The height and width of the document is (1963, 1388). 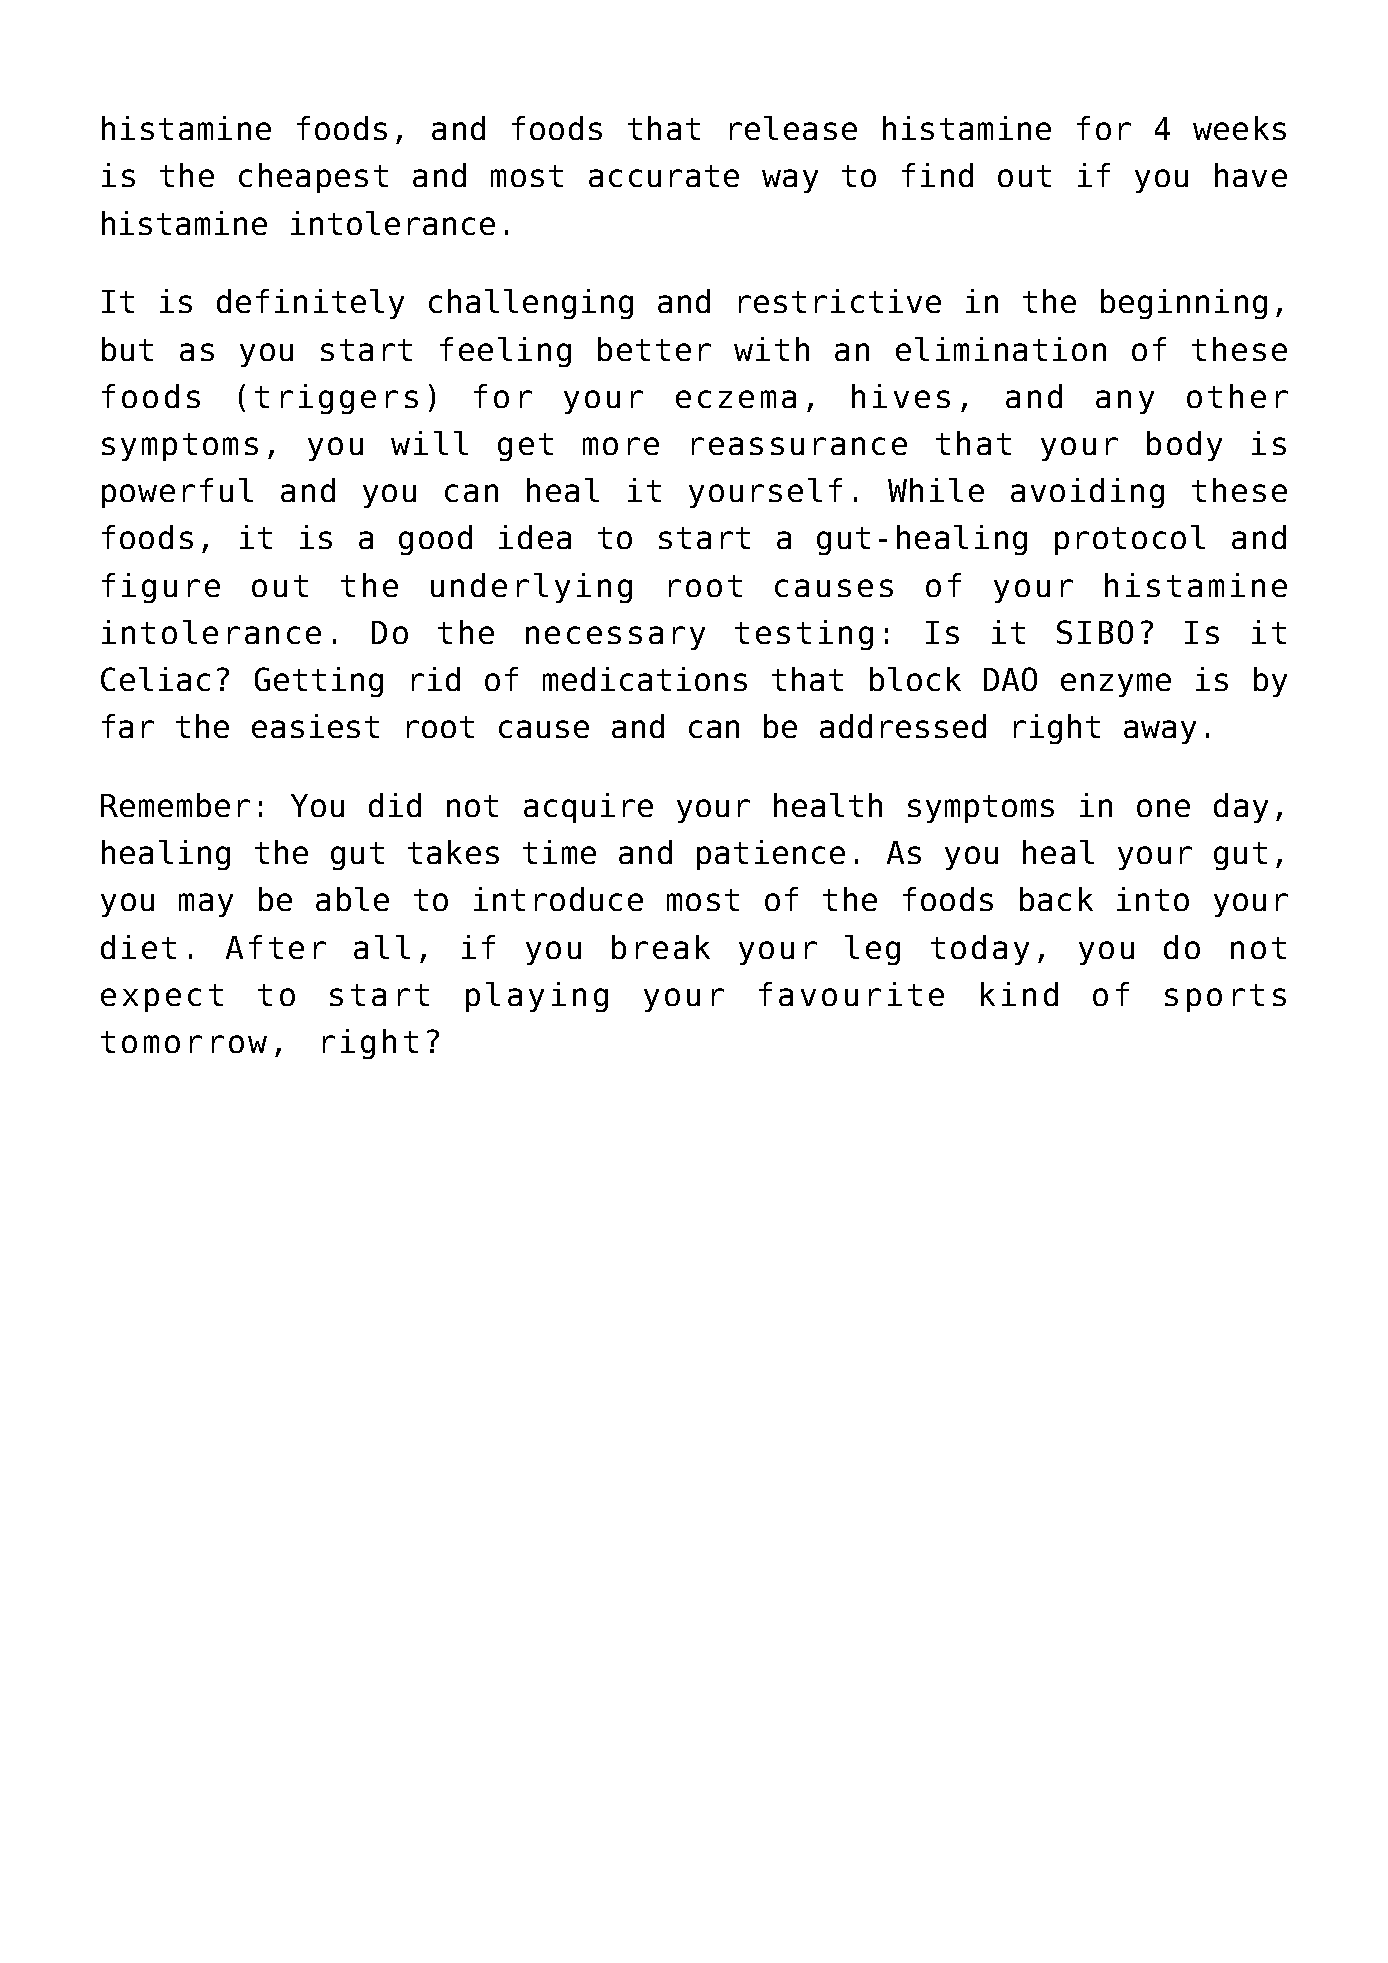 I want to click on figure, so click(x=161, y=588).
